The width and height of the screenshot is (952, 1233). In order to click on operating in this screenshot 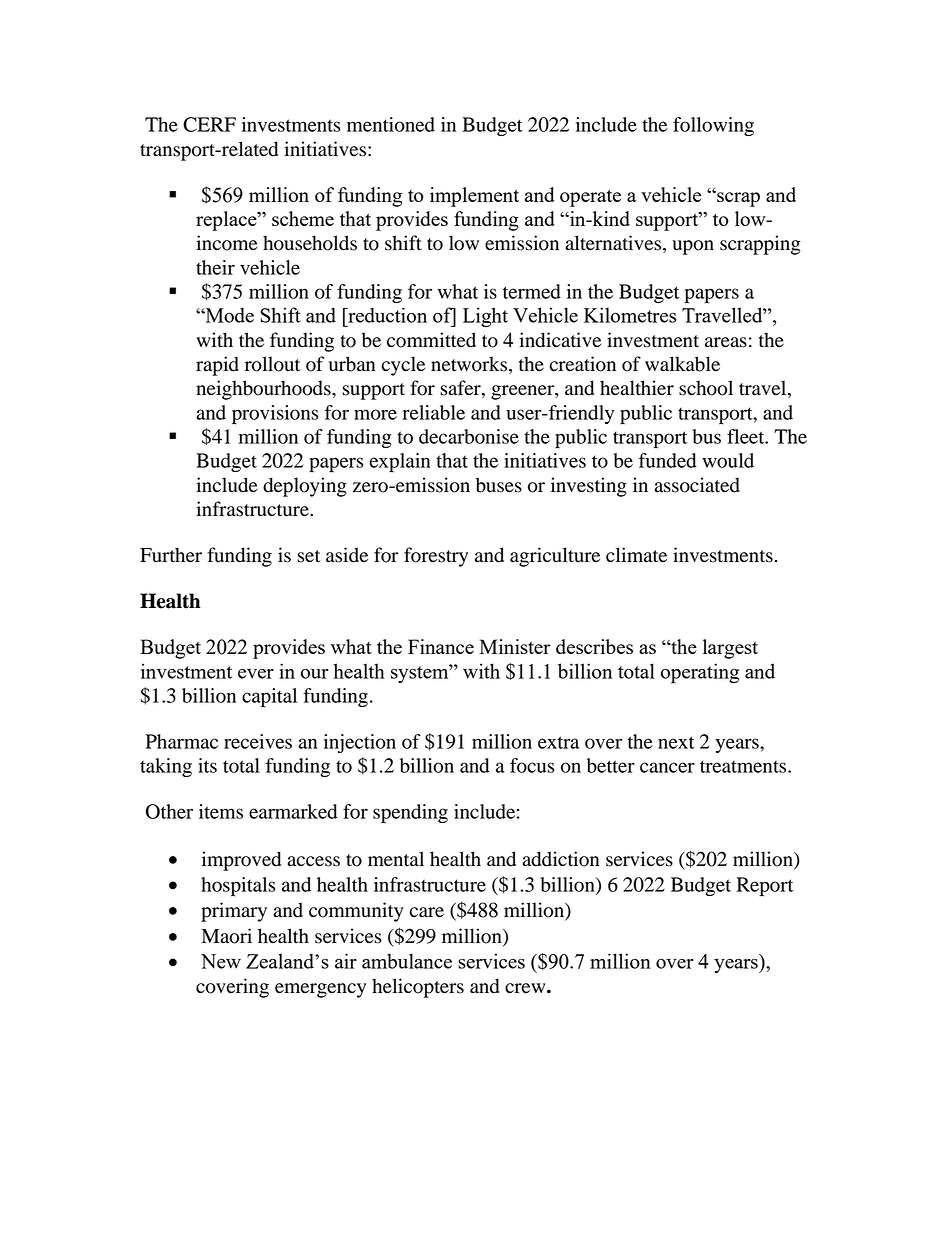, I will do `click(700, 673)`.
